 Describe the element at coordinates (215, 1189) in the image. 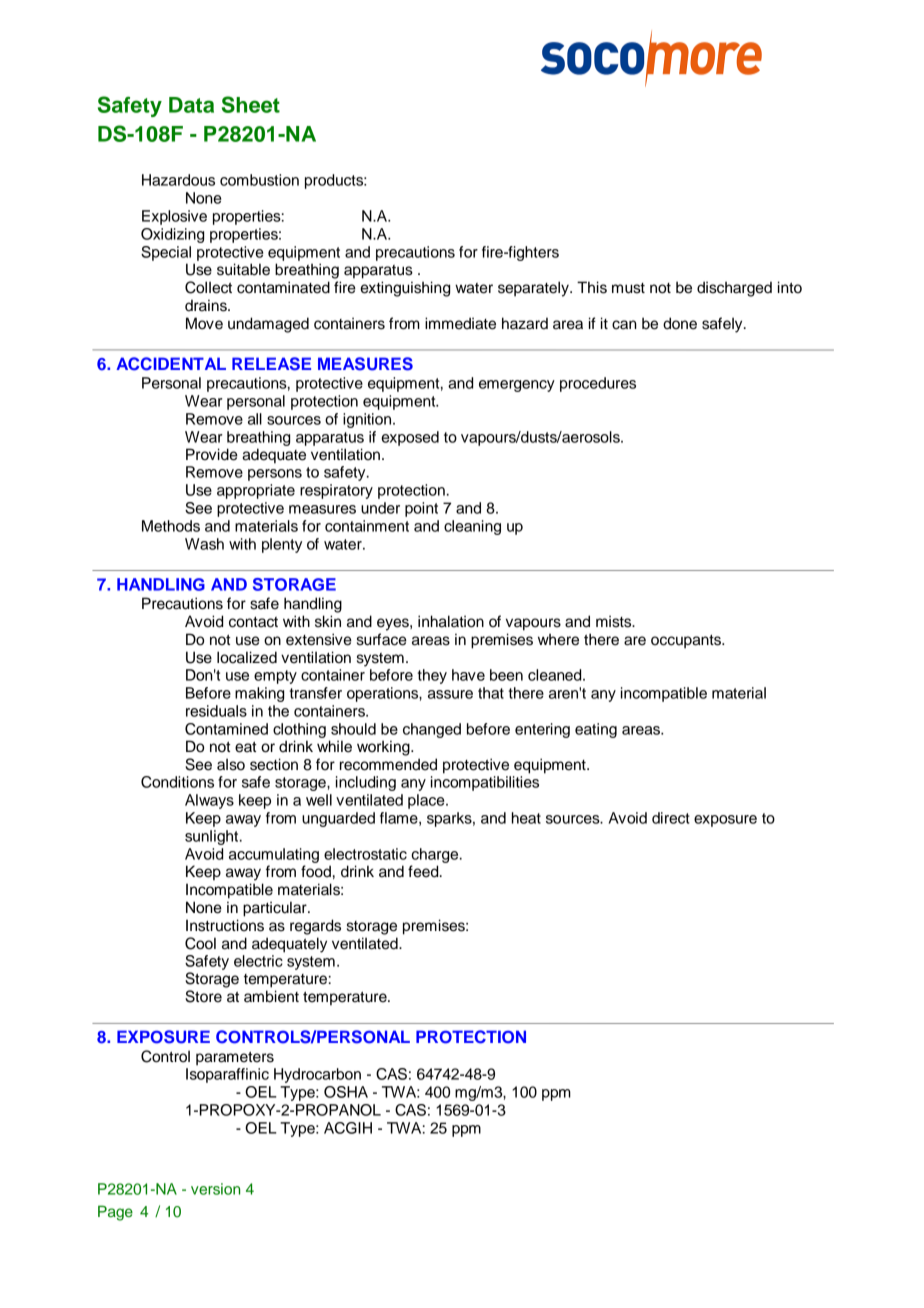

I see `version` at that location.
